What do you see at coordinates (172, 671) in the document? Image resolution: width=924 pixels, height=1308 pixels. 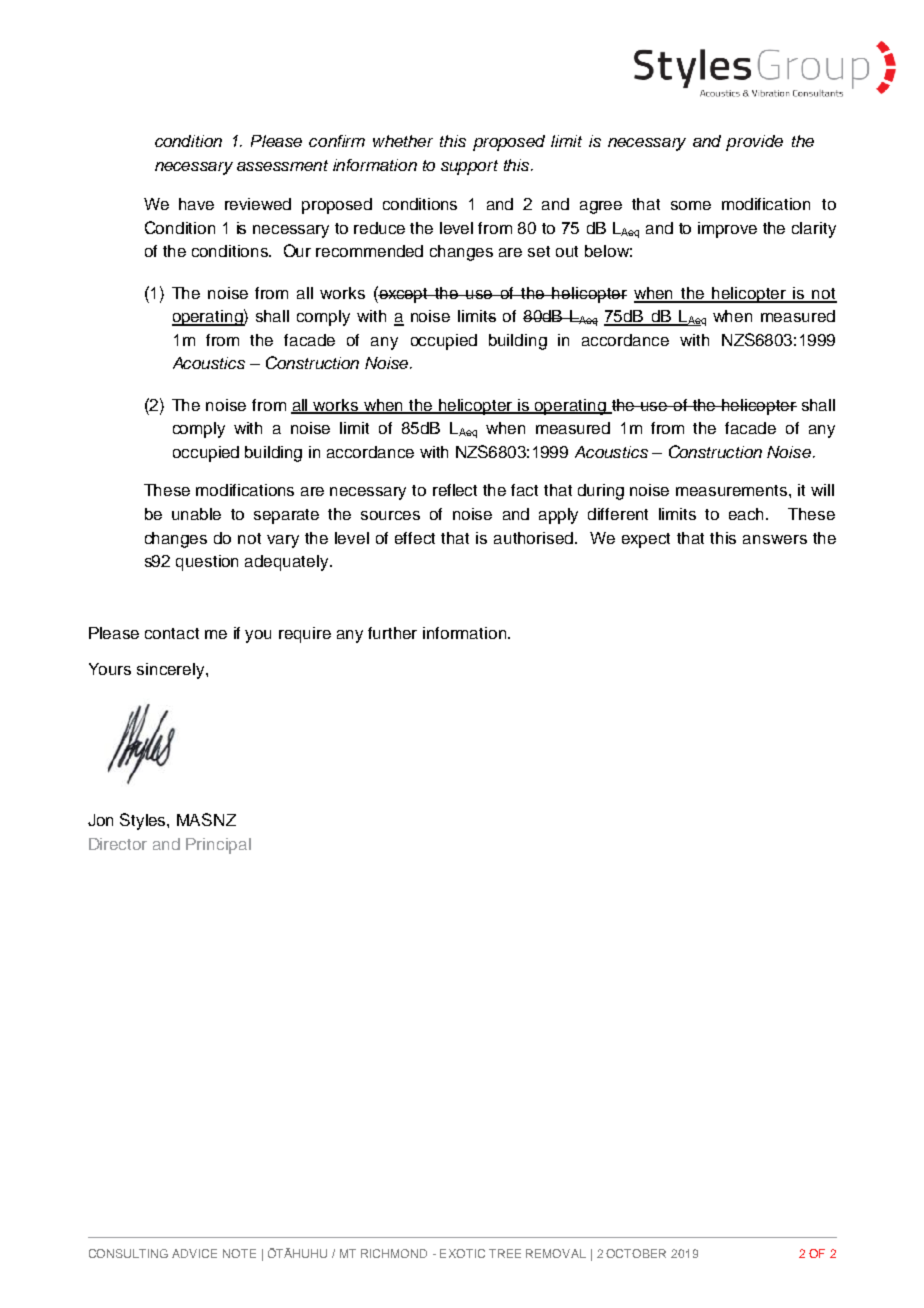 I see `sincerely` at bounding box center [172, 671].
